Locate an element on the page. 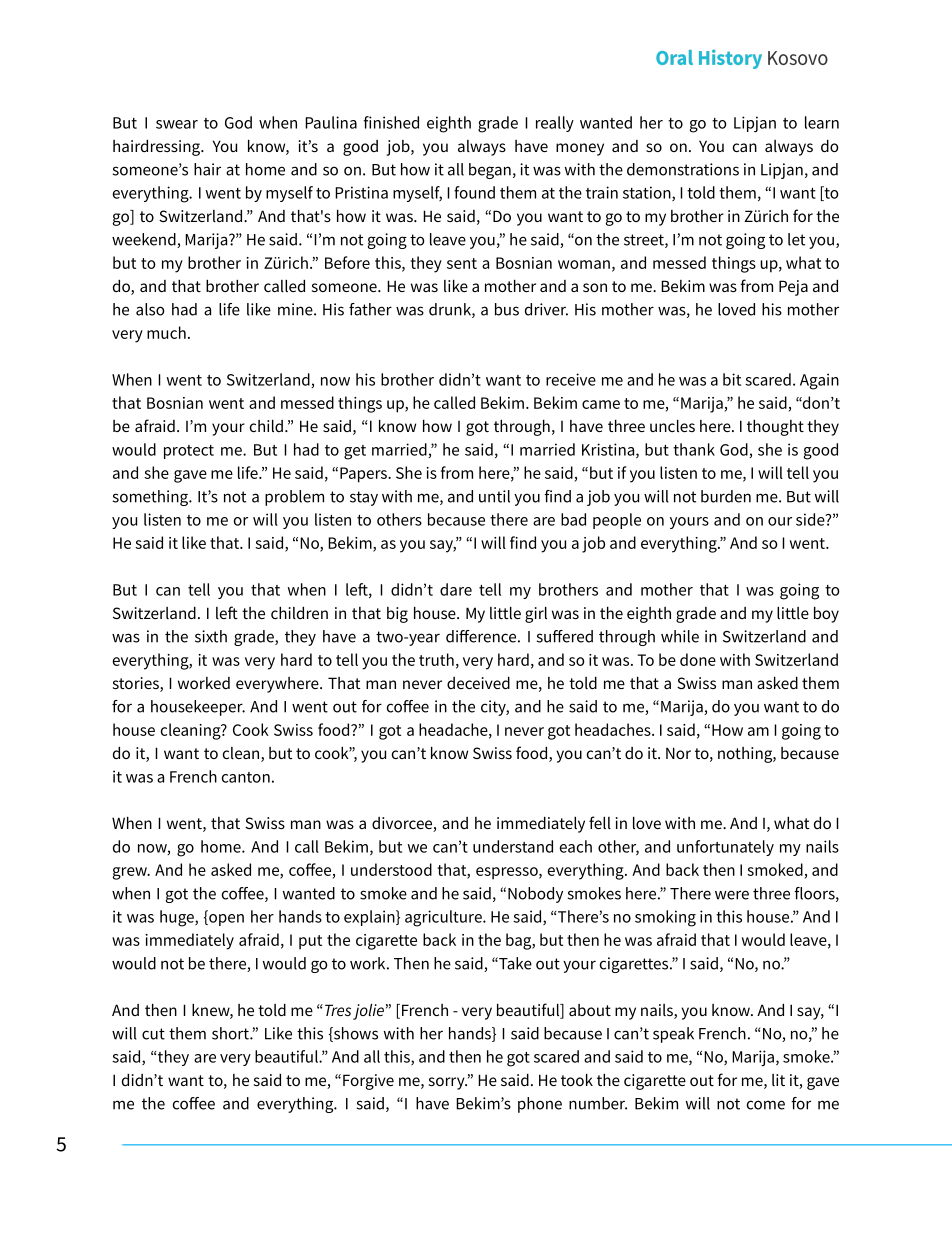  open is located at coordinates (225, 920).
